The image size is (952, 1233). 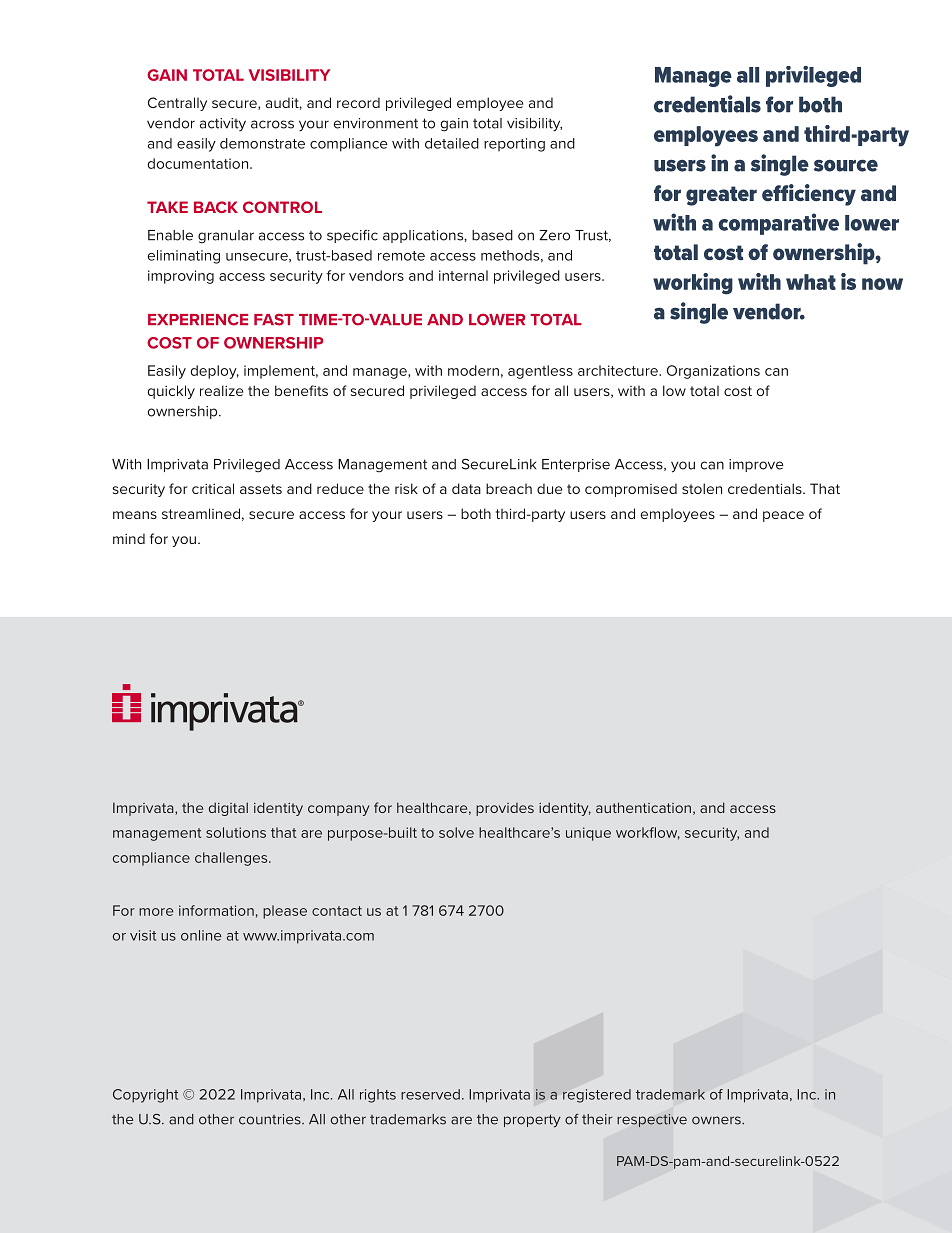 I want to click on property, so click(x=532, y=1120).
